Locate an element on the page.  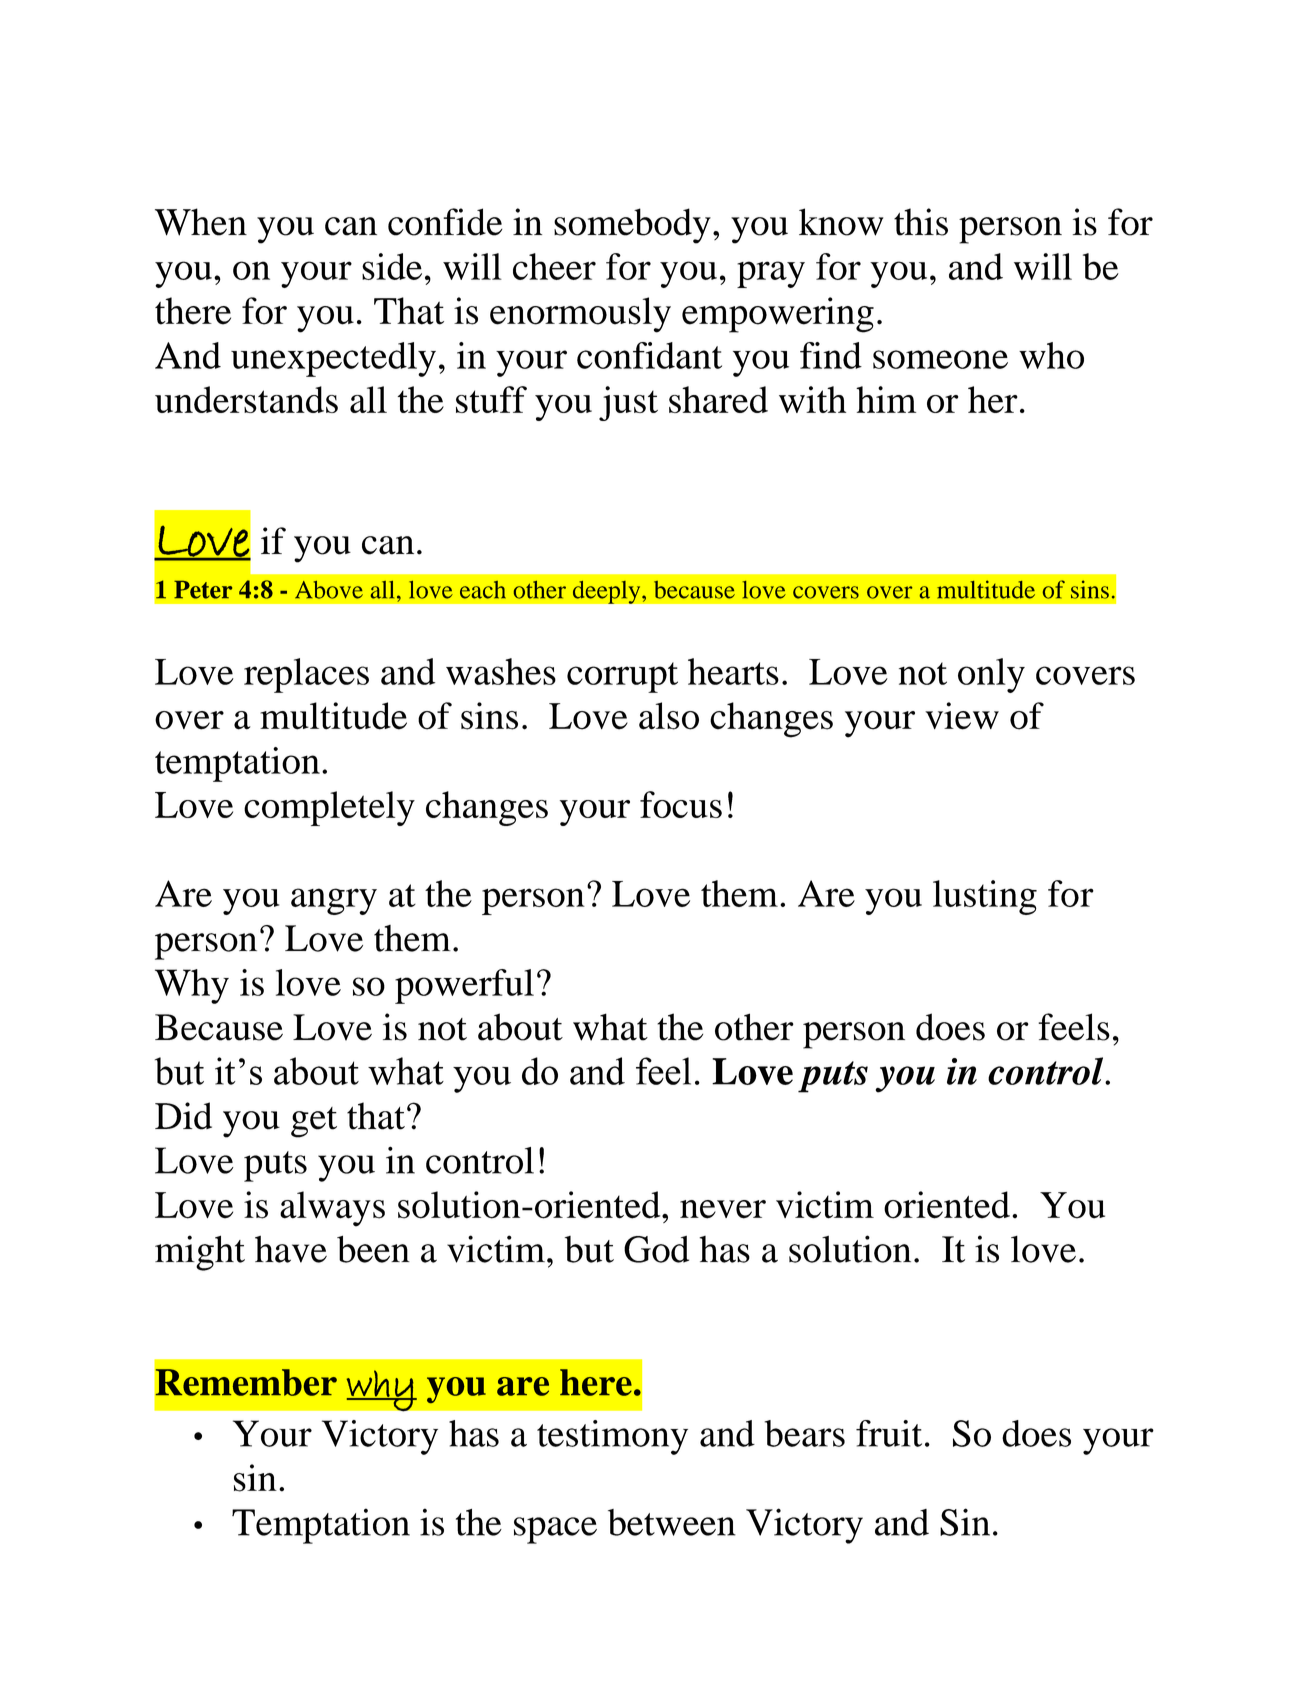
lusting is located at coordinates (985, 897).
